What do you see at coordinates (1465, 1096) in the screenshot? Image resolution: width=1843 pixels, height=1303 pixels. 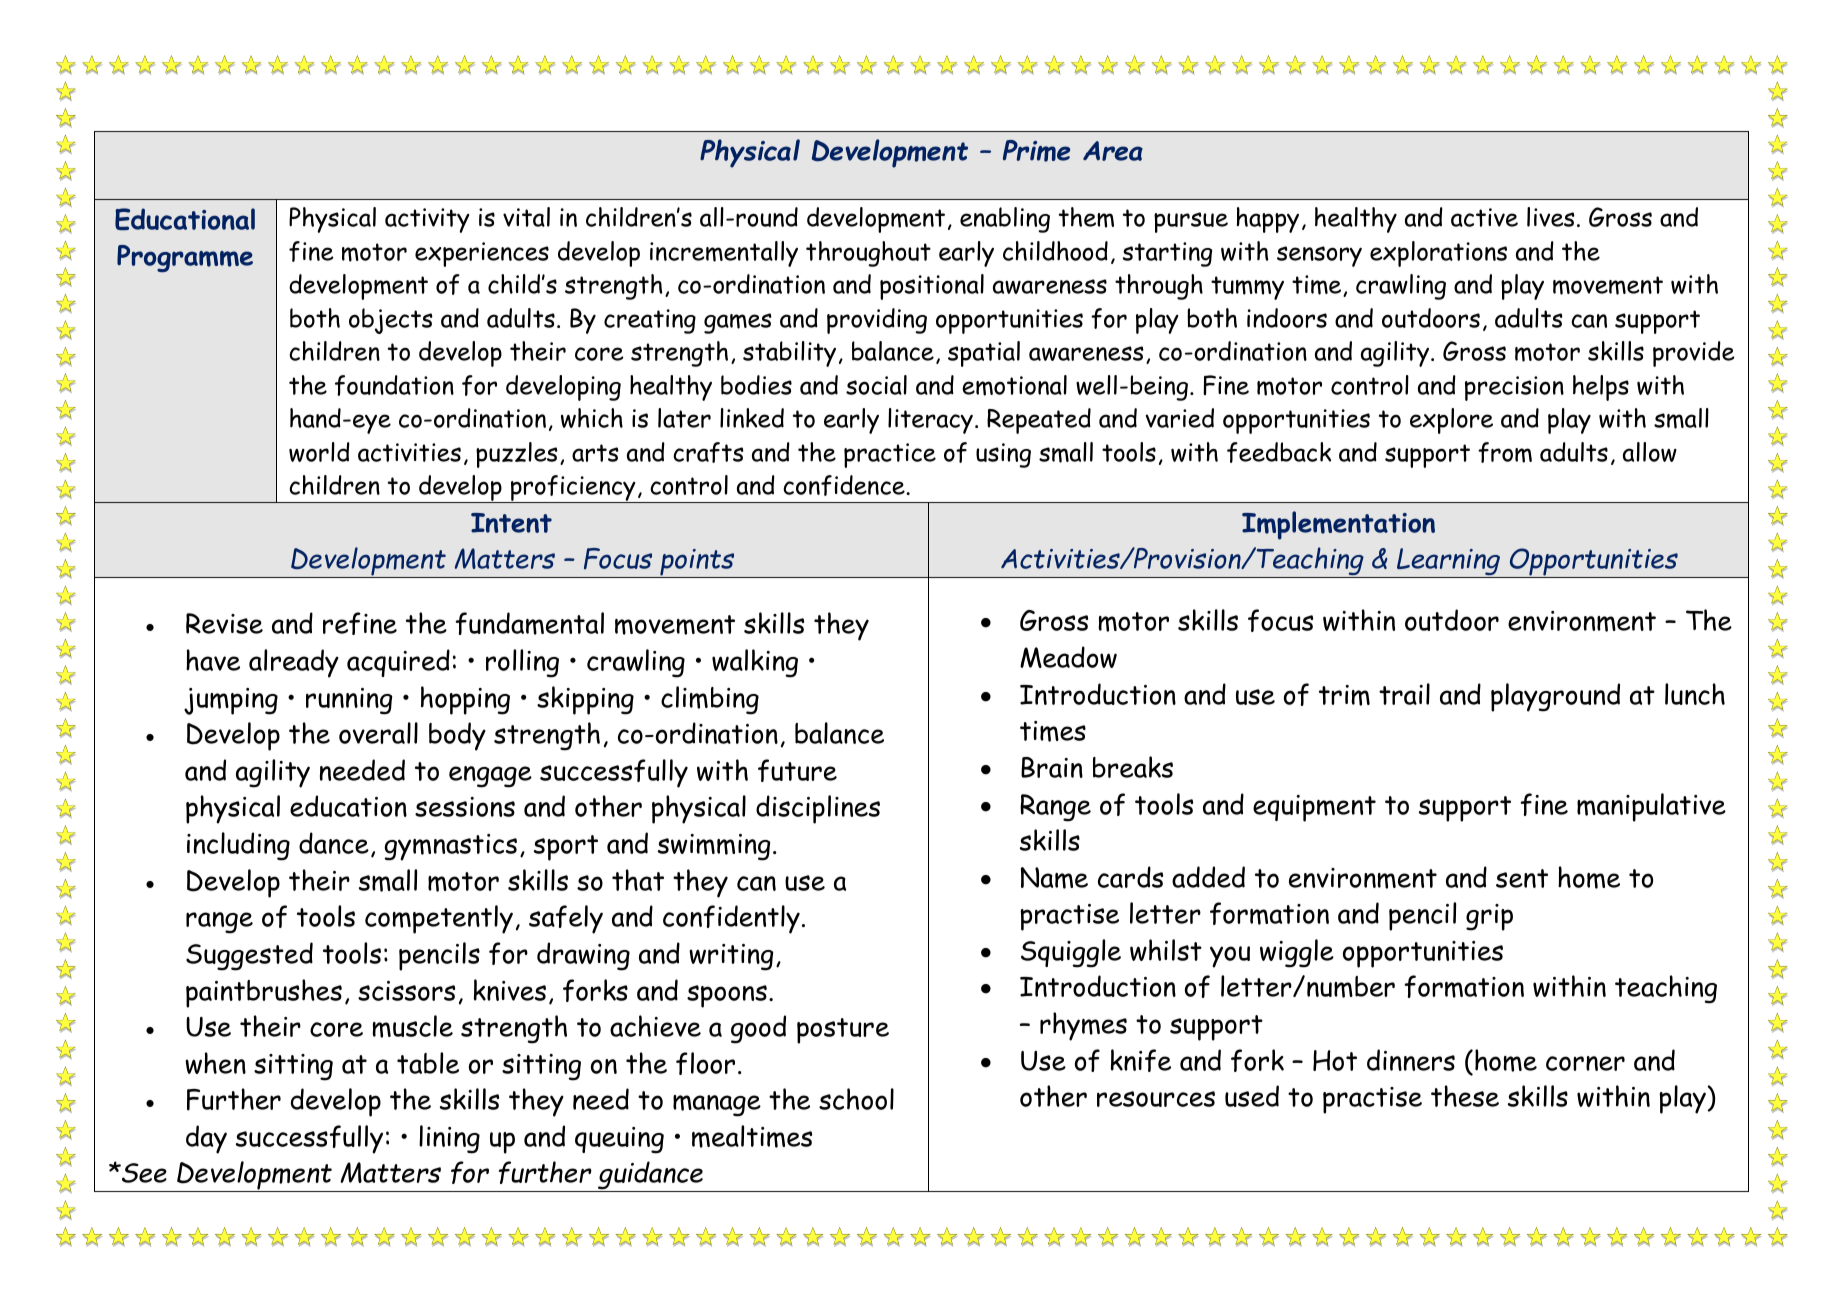 I see `these` at bounding box center [1465, 1096].
